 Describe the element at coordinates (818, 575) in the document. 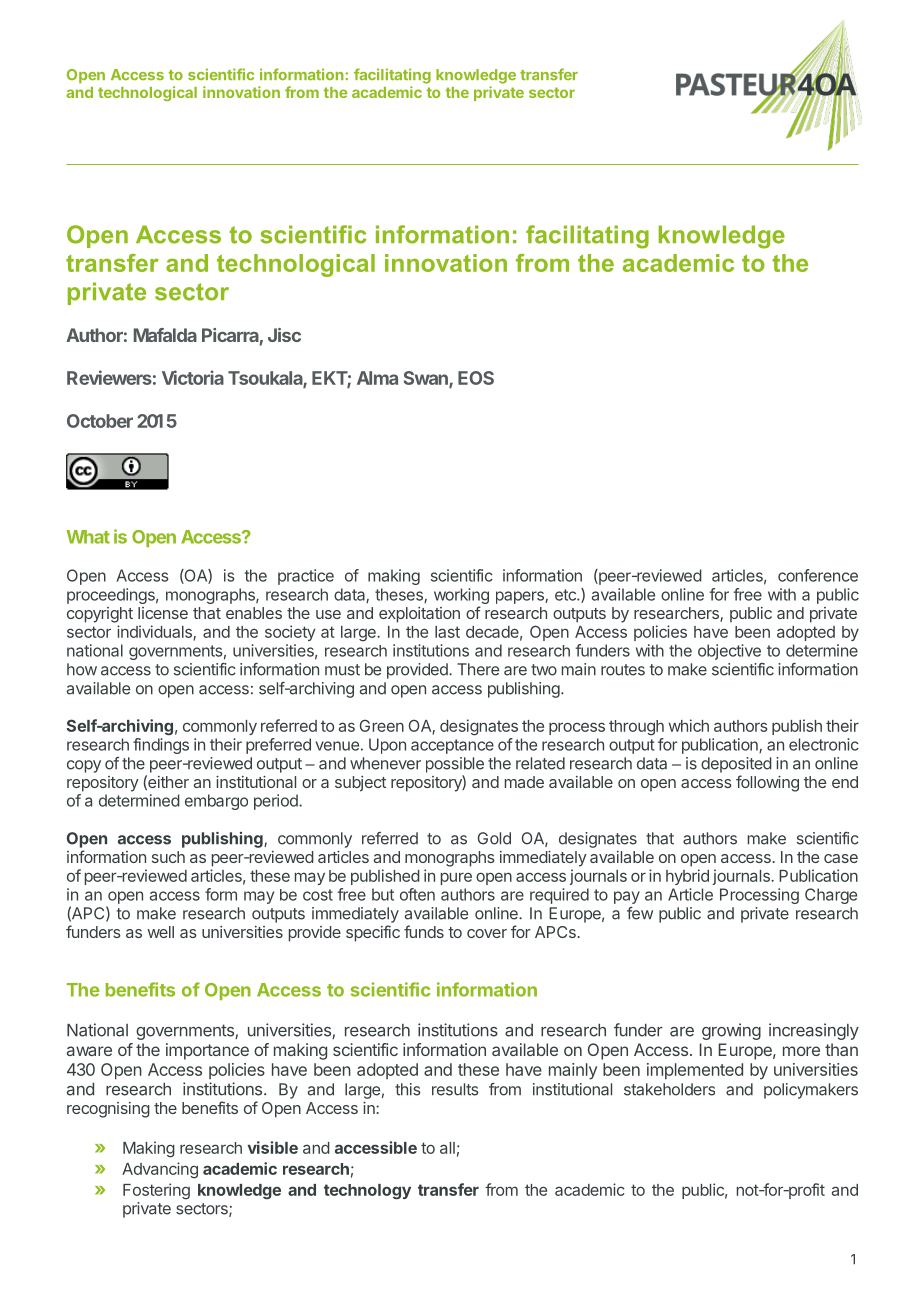

I see `conference` at that location.
